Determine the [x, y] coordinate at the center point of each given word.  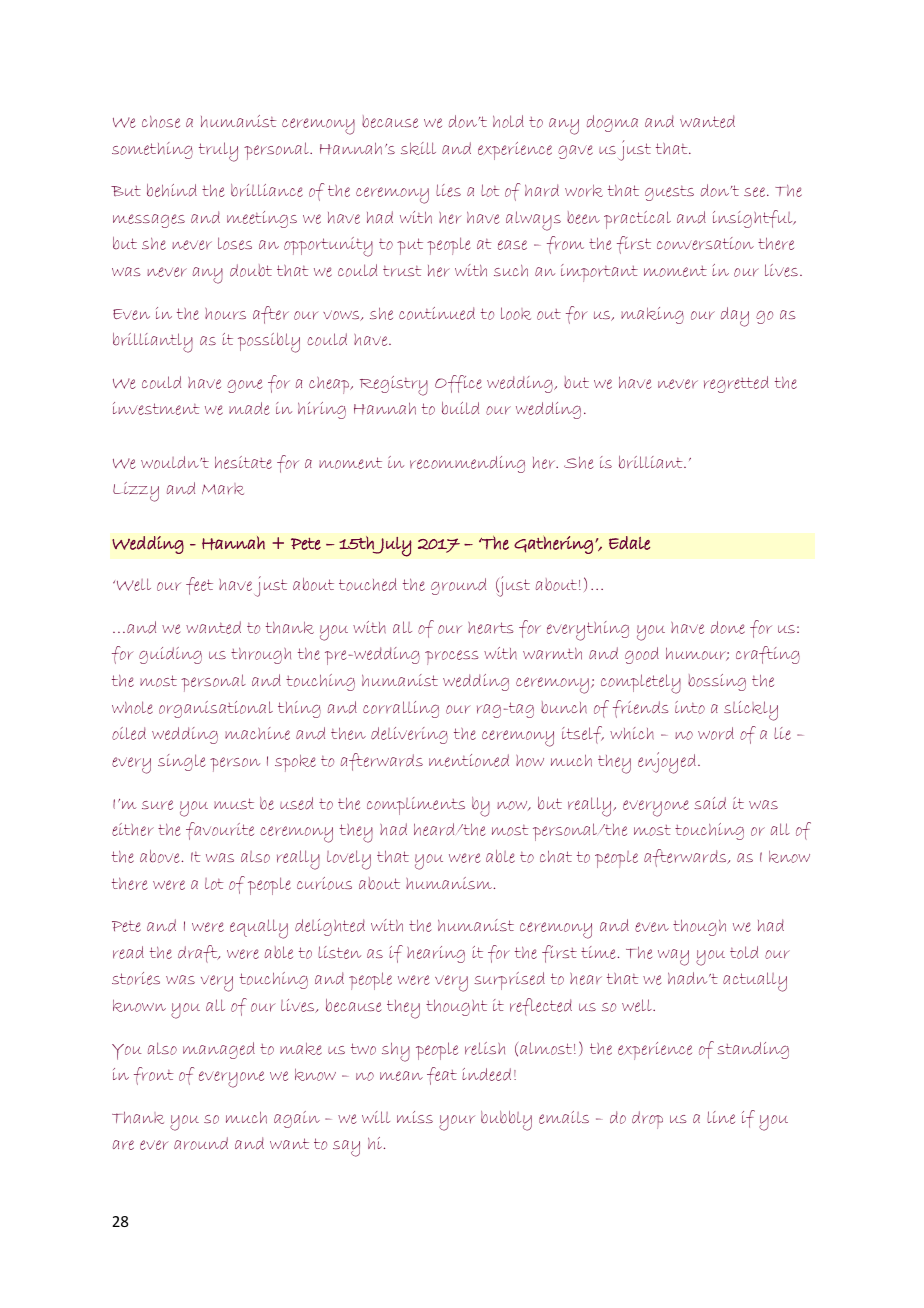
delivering [409, 735]
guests [669, 193]
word [716, 733]
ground [458, 586]
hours [225, 314]
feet [199, 586]
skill [418, 148]
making [652, 315]
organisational [216, 709]
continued [437, 313]
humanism [449, 883]
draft [199, 954]
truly [218, 152]
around [201, 1143]
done [728, 627]
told [744, 952]
